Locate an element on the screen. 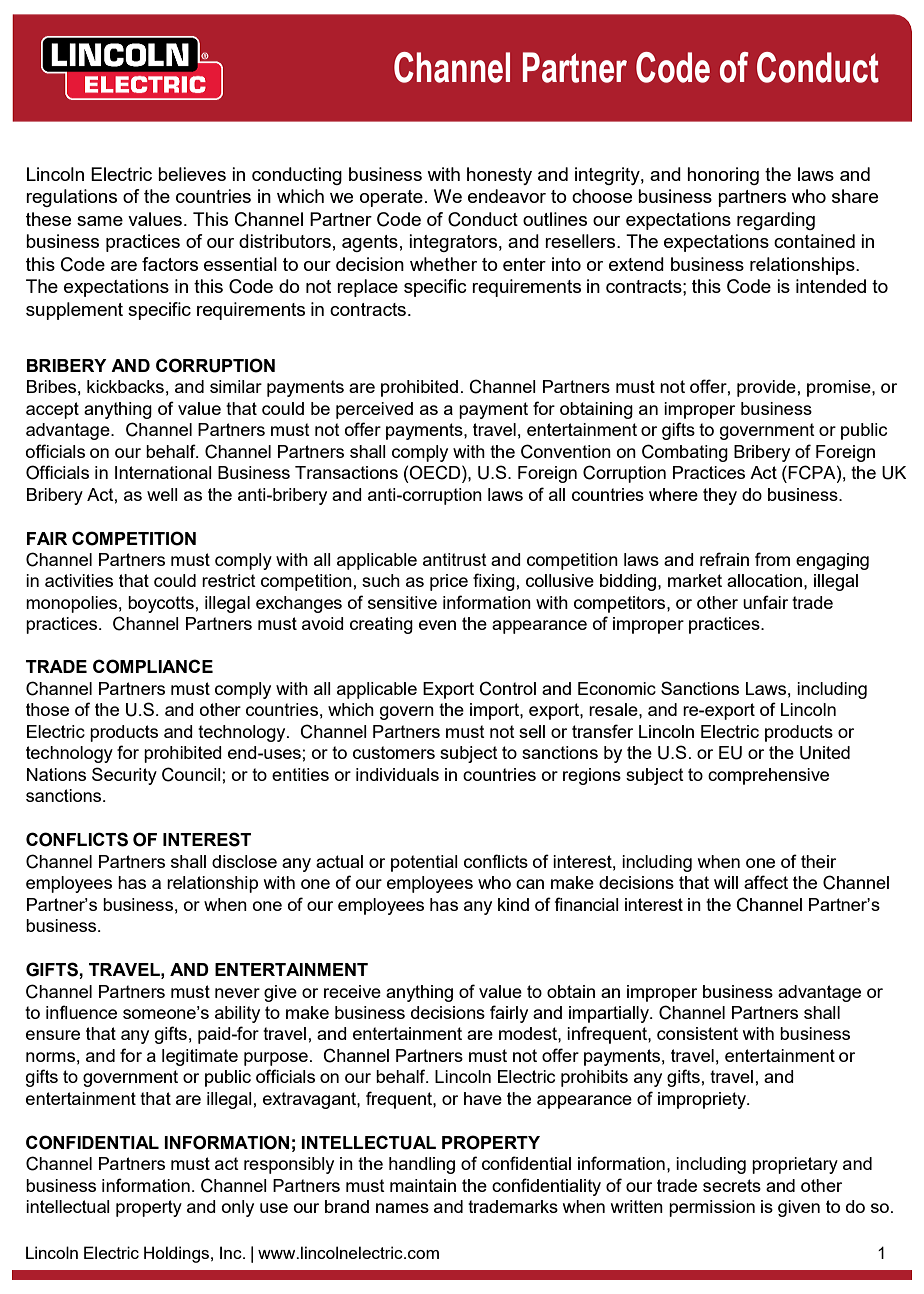 The image size is (924, 1294). United is located at coordinates (825, 753).
